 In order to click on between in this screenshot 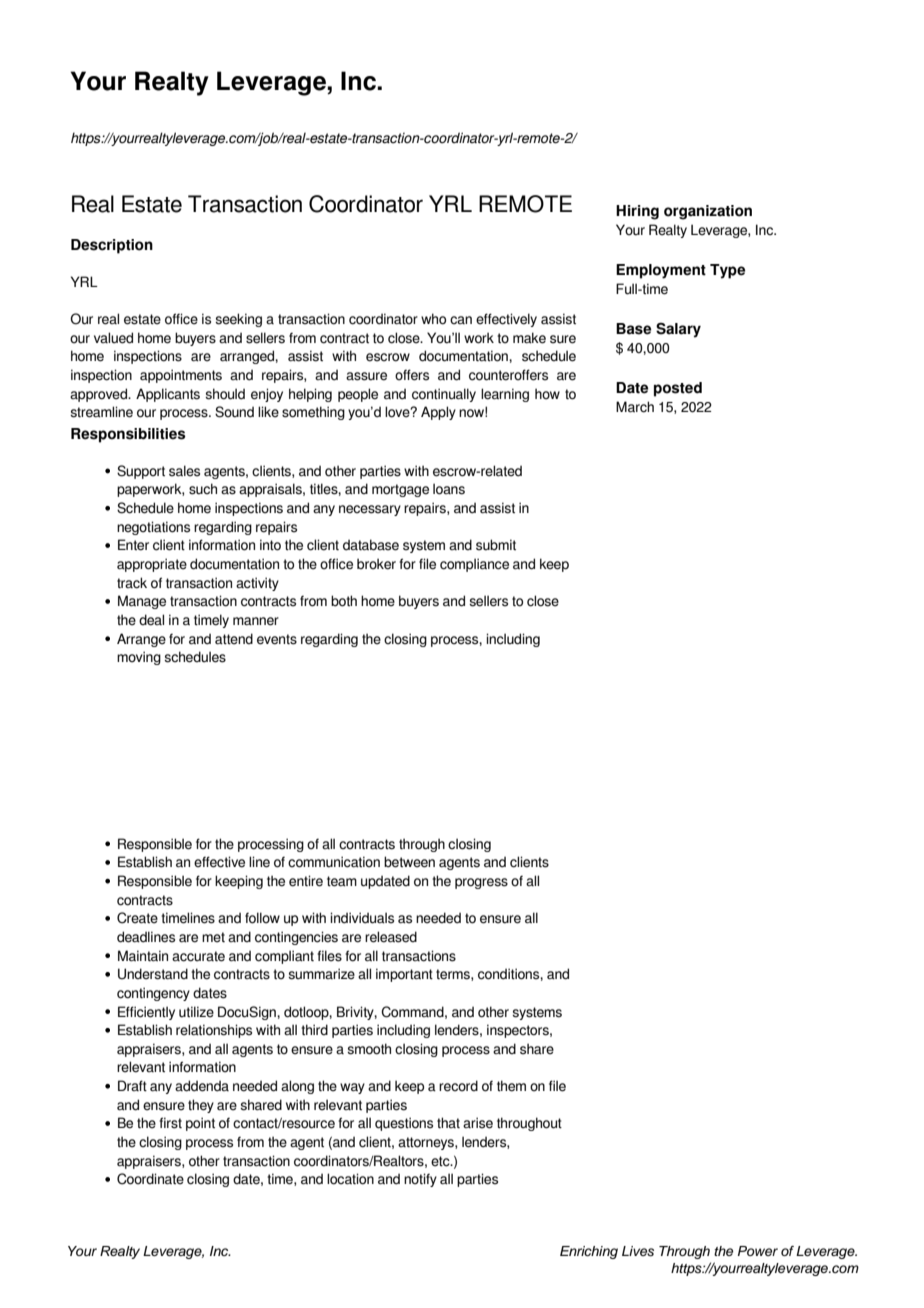, I will do `click(409, 862)`.
